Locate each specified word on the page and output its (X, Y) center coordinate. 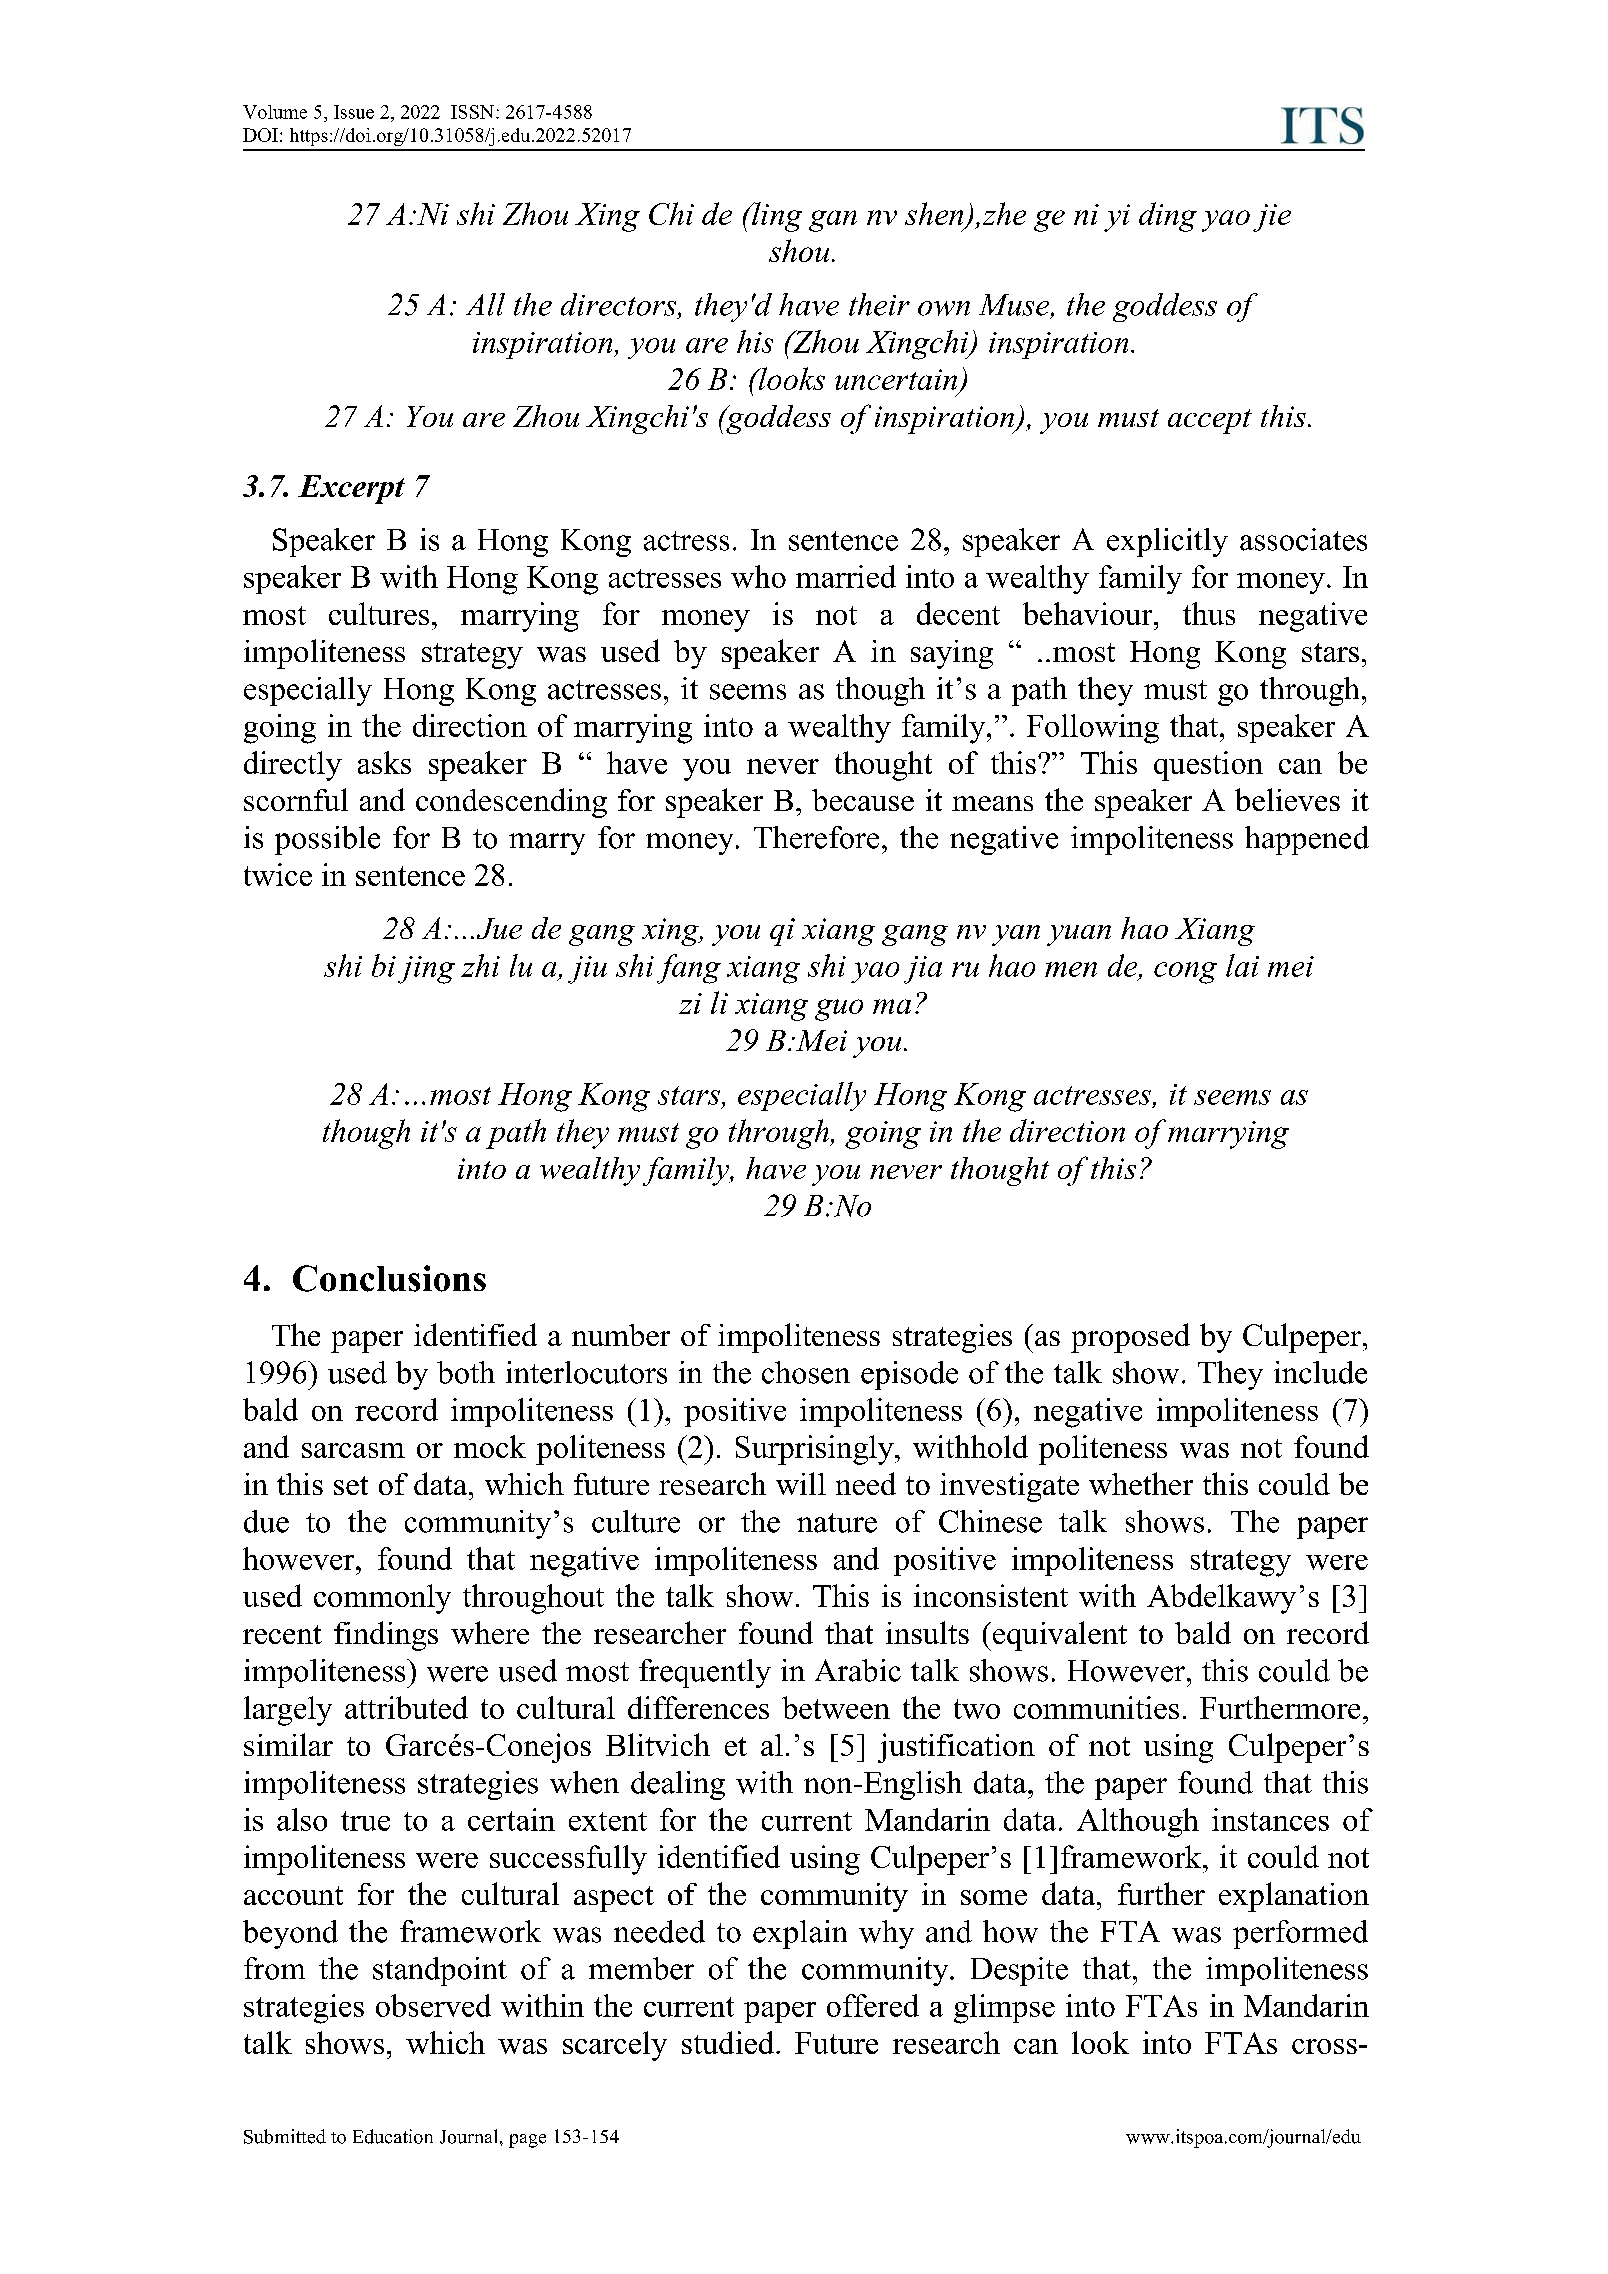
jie (1272, 218)
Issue (354, 112)
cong (1185, 973)
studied (729, 2042)
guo (839, 1010)
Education (393, 2136)
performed (1300, 1934)
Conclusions (389, 1278)
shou (799, 250)
